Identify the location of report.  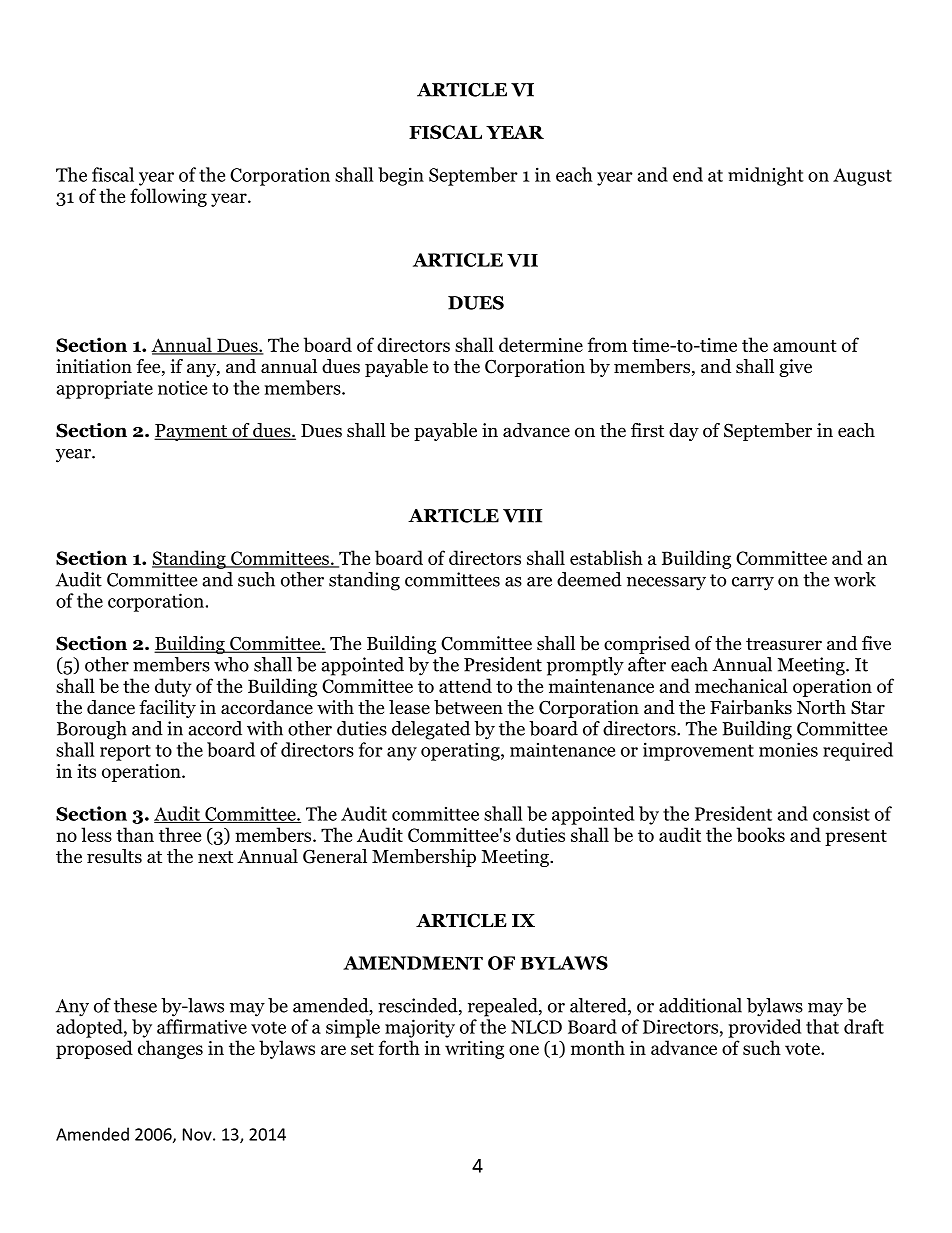
(125, 753).
